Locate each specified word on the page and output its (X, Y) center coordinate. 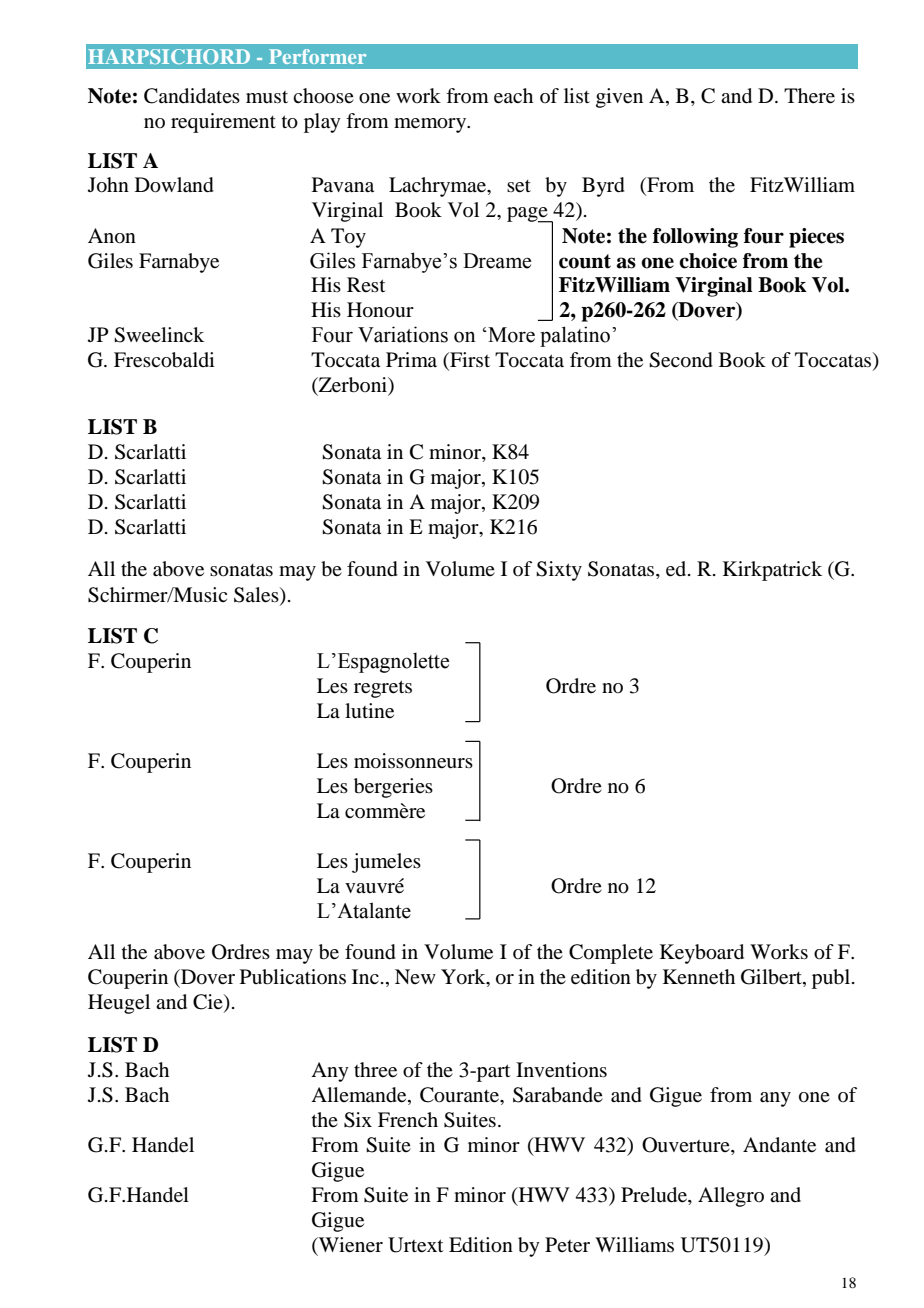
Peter (567, 1245)
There (809, 96)
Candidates (192, 96)
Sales (257, 595)
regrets (383, 689)
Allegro (731, 1197)
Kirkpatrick (772, 571)
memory (431, 125)
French (408, 1120)
